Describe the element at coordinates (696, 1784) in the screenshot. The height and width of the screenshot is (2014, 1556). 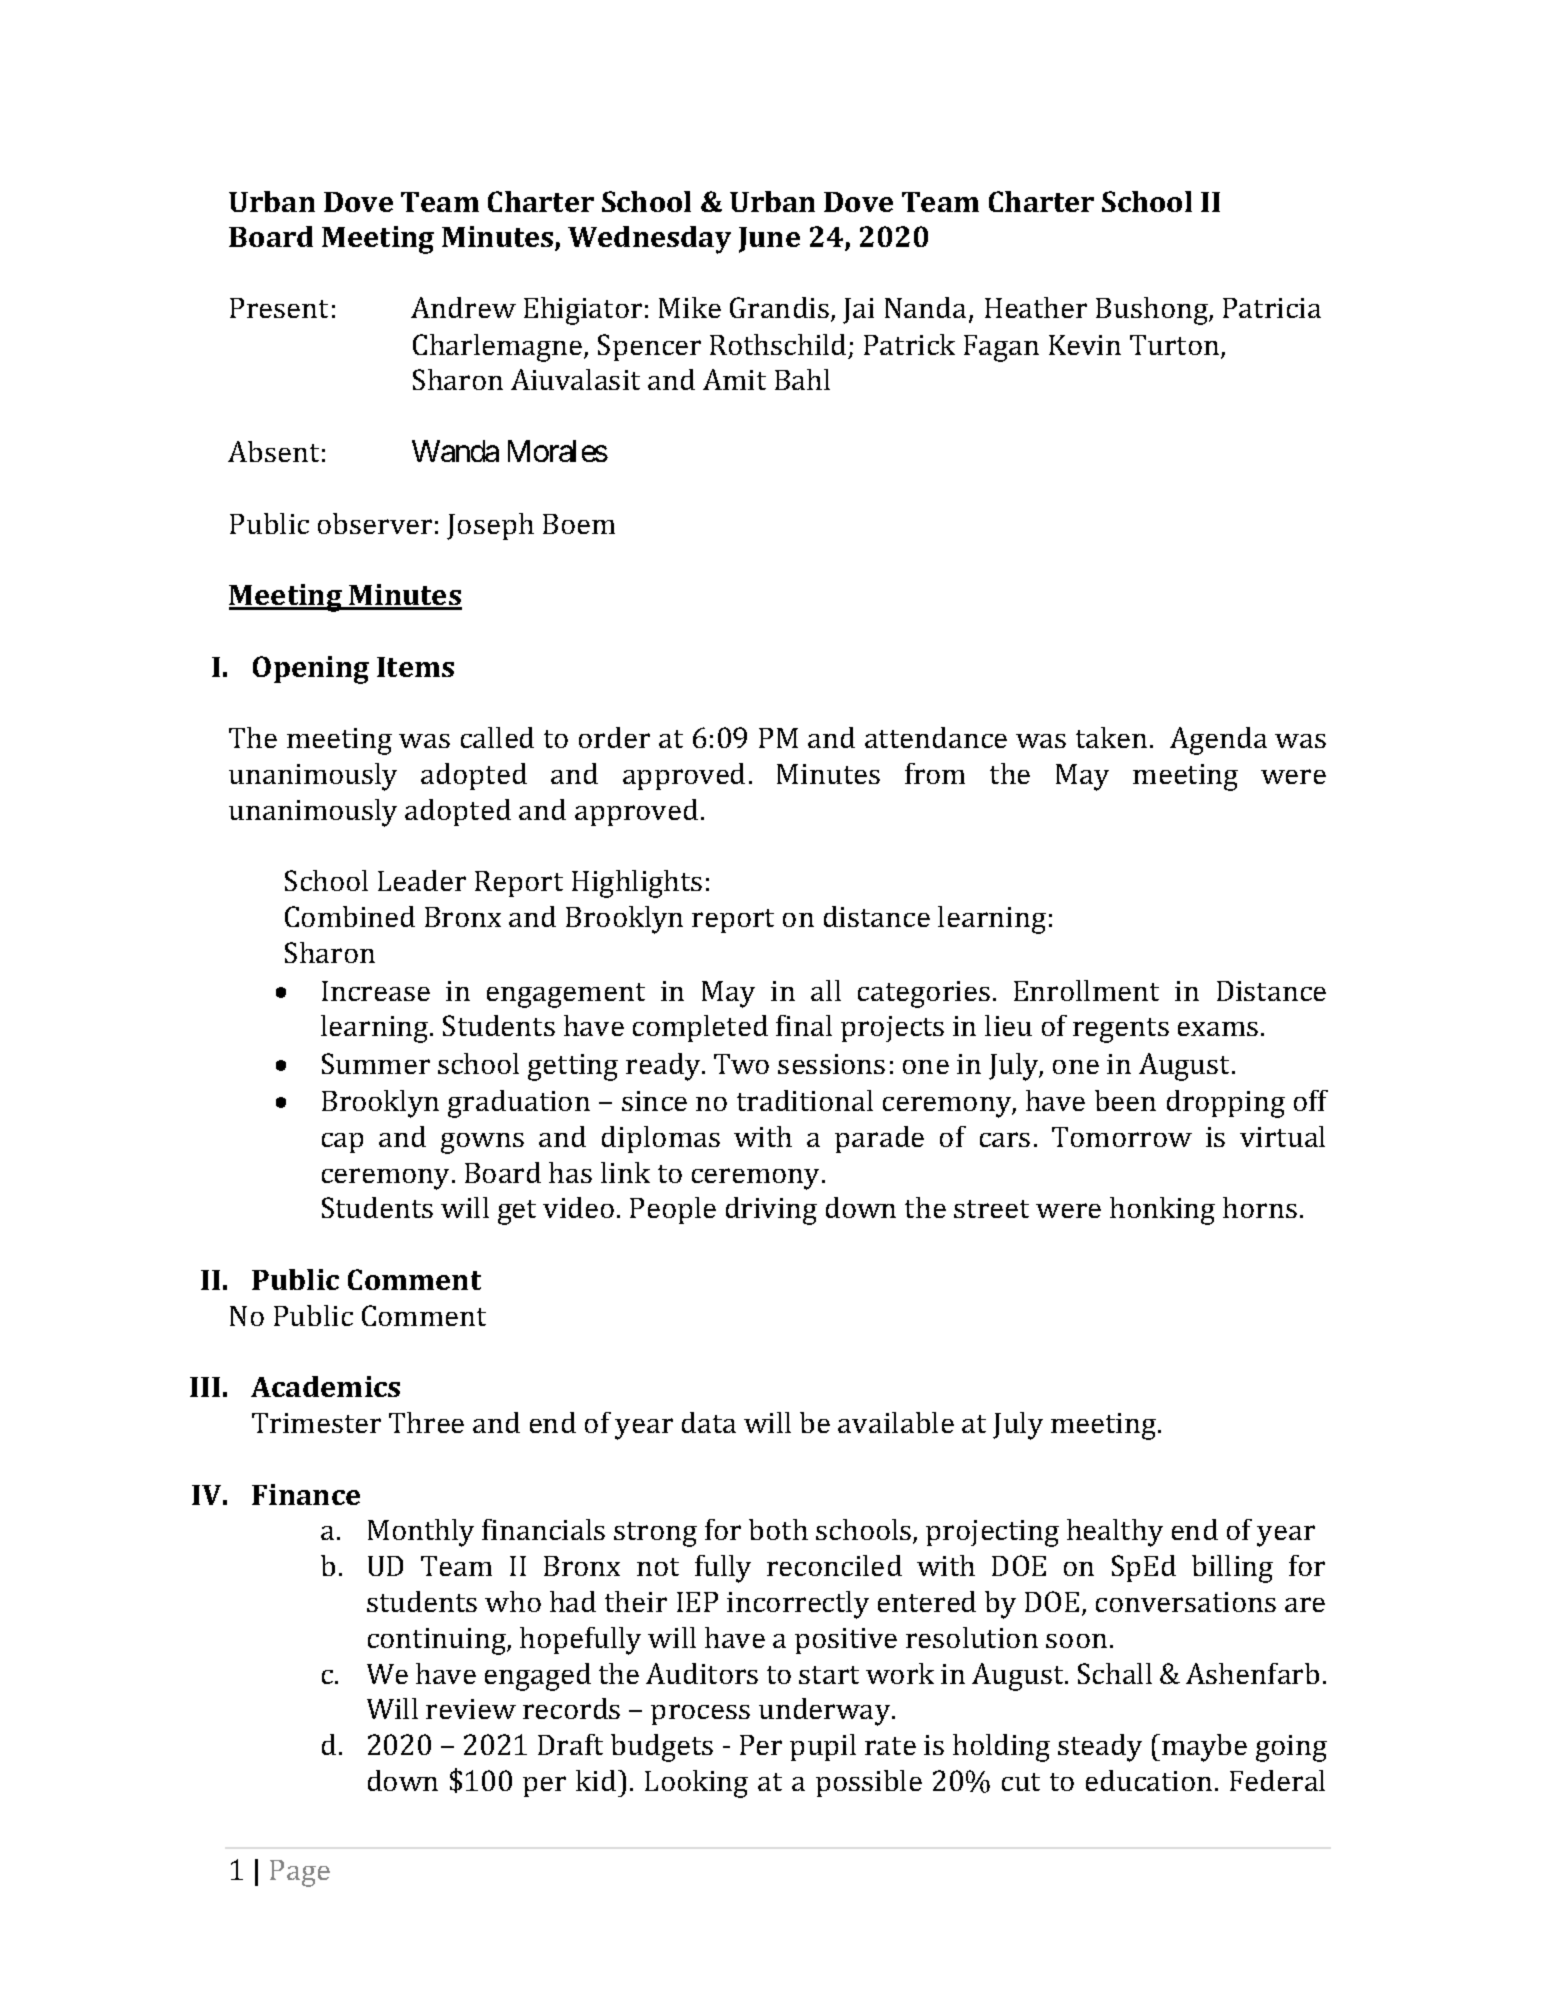
I see `Looking` at that location.
